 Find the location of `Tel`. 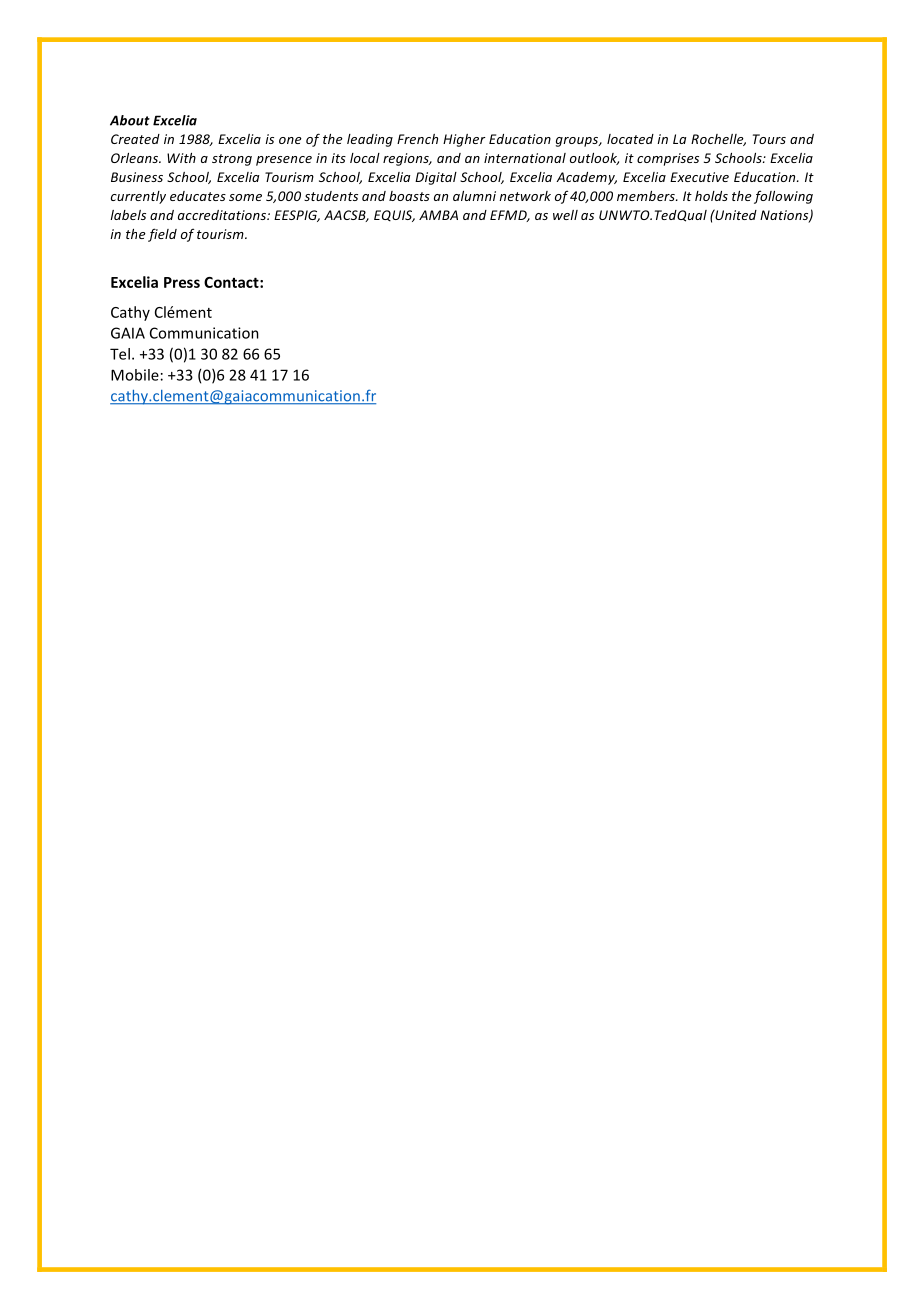

Tel is located at coordinates (120, 354).
